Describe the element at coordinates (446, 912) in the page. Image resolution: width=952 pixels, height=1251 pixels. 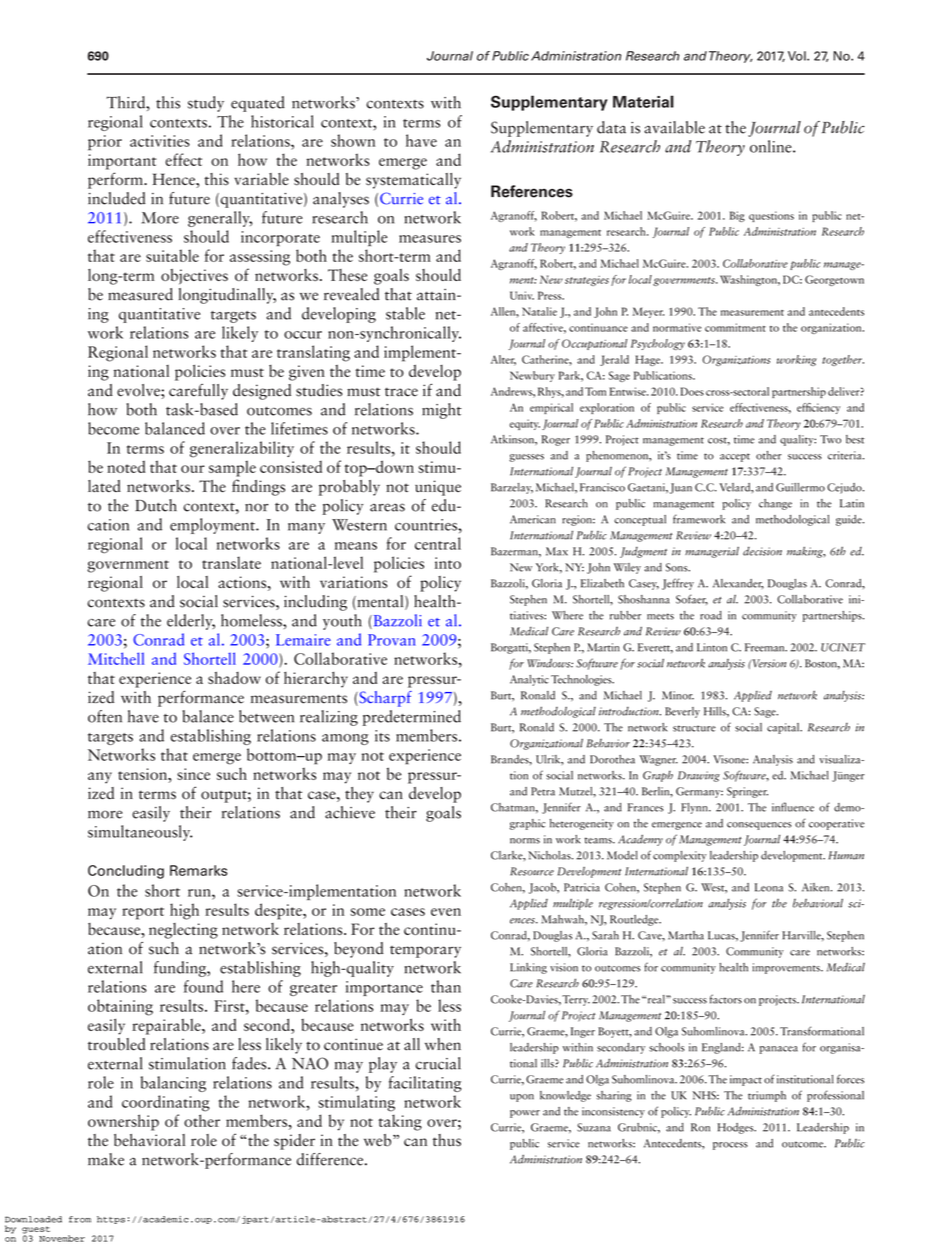
I see `even` at that location.
